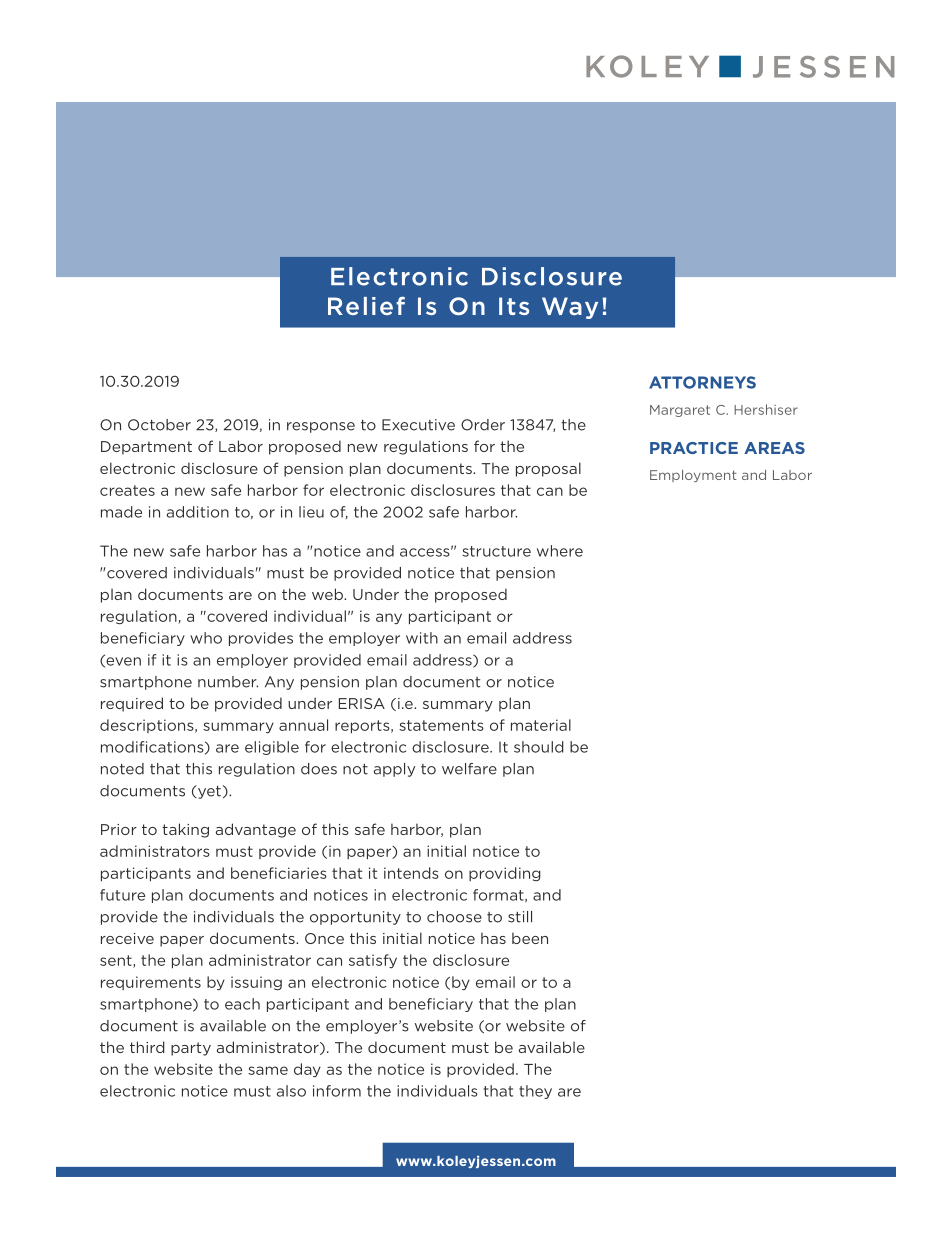 Image resolution: width=952 pixels, height=1233 pixels. What do you see at coordinates (191, 1049) in the screenshot?
I see `party` at bounding box center [191, 1049].
